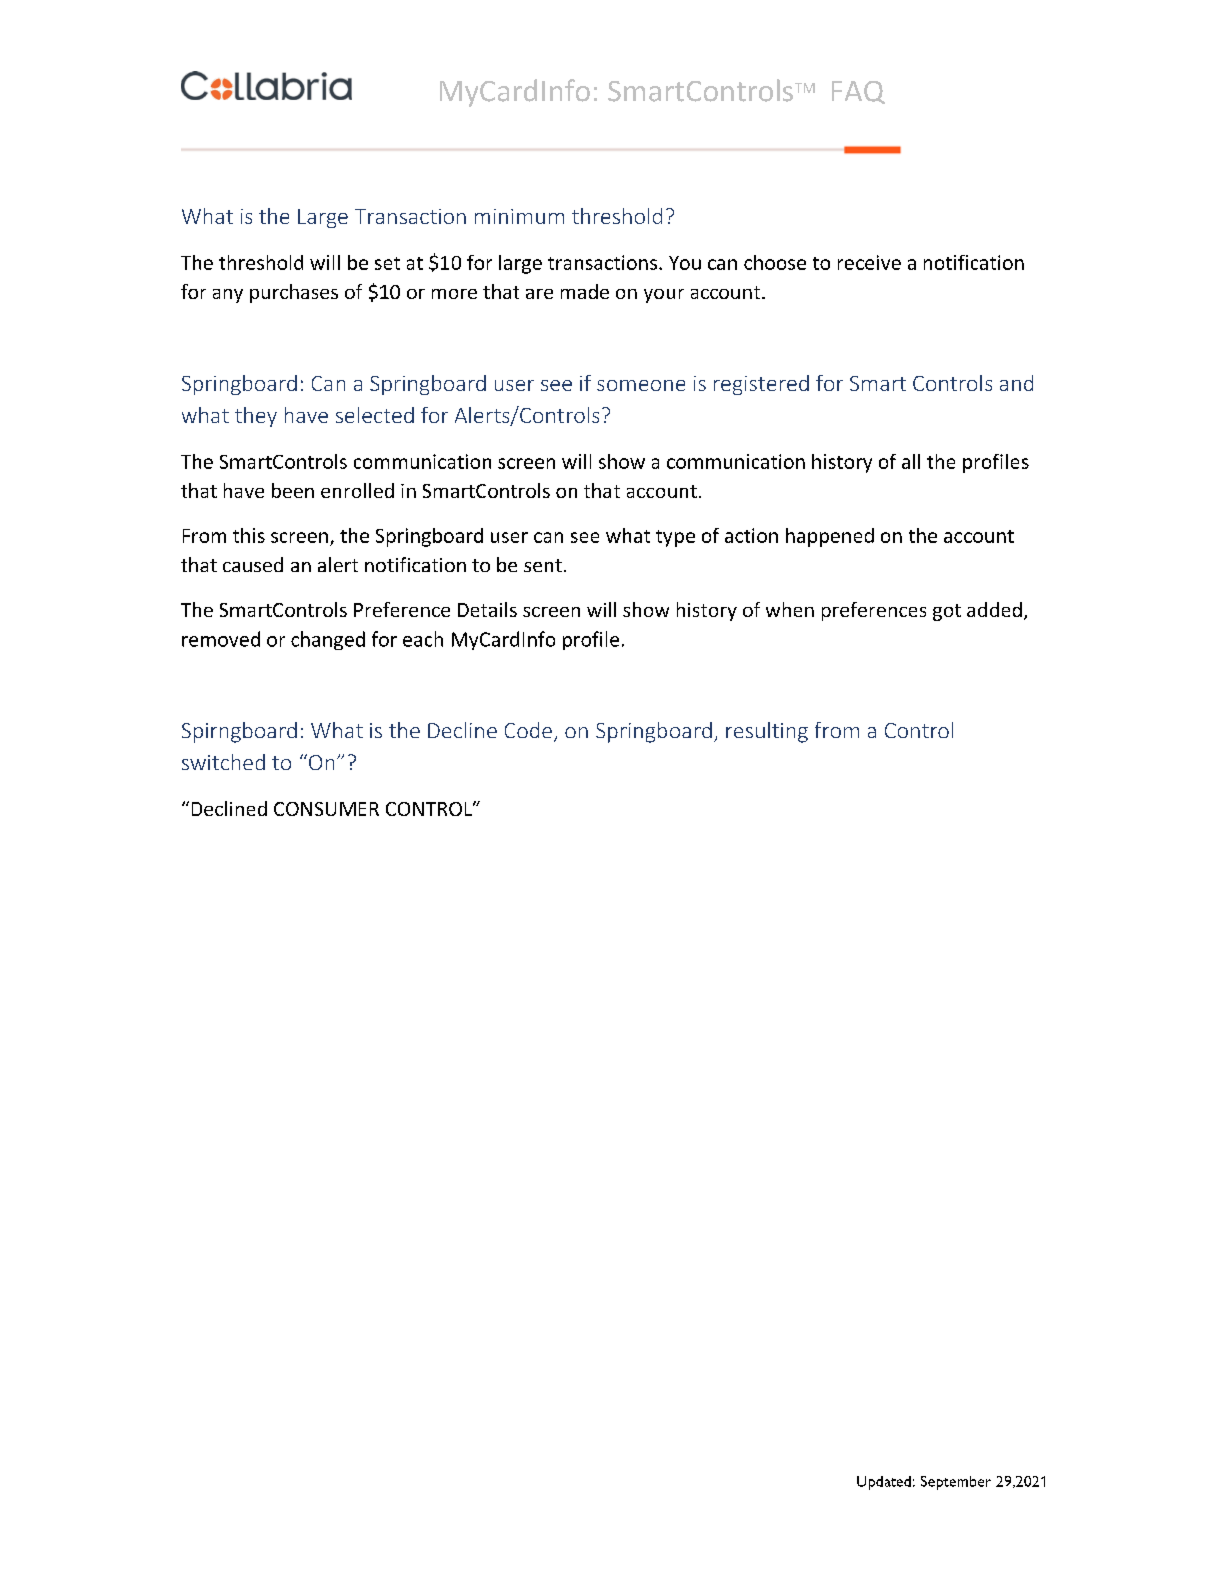 Image resolution: width=1228 pixels, height=1589 pixels. I want to click on Updated, so click(884, 1483).
